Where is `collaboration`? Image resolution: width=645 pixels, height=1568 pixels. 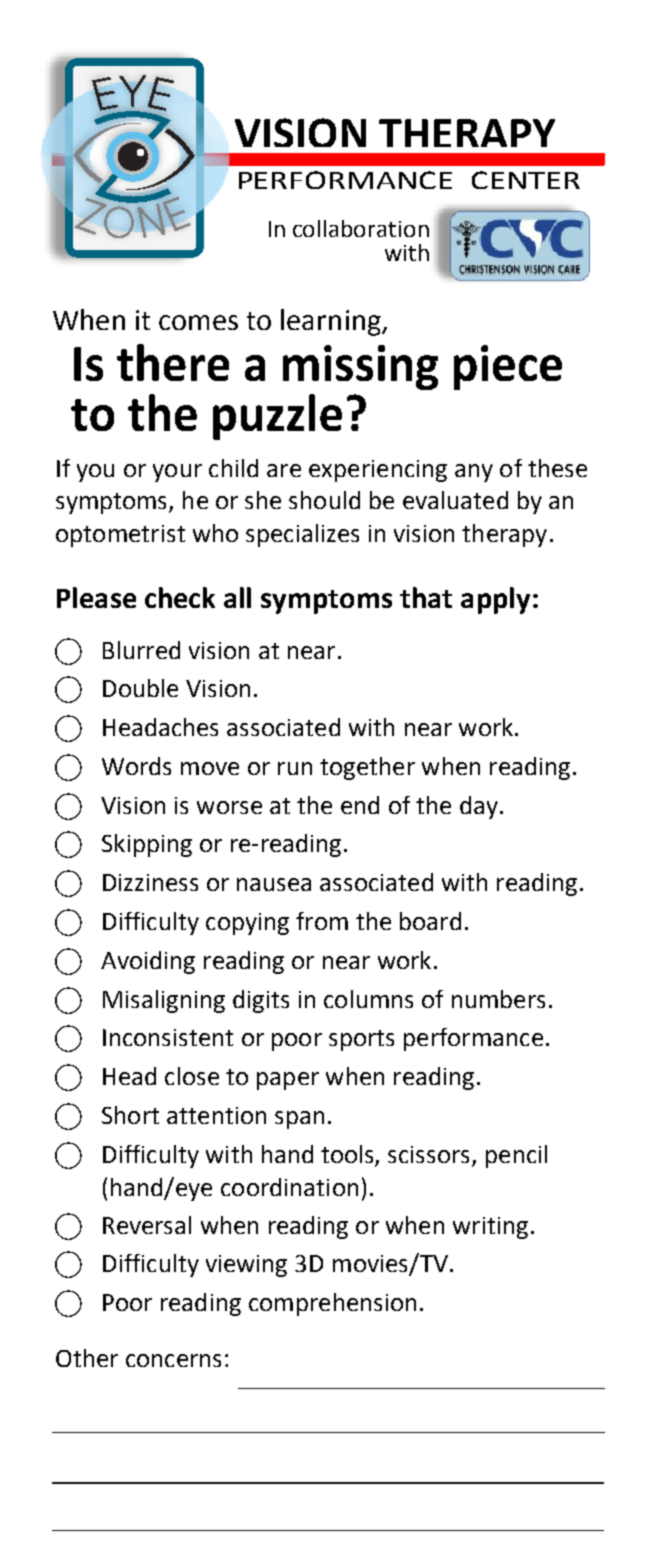
collaboration is located at coordinates (361, 228).
